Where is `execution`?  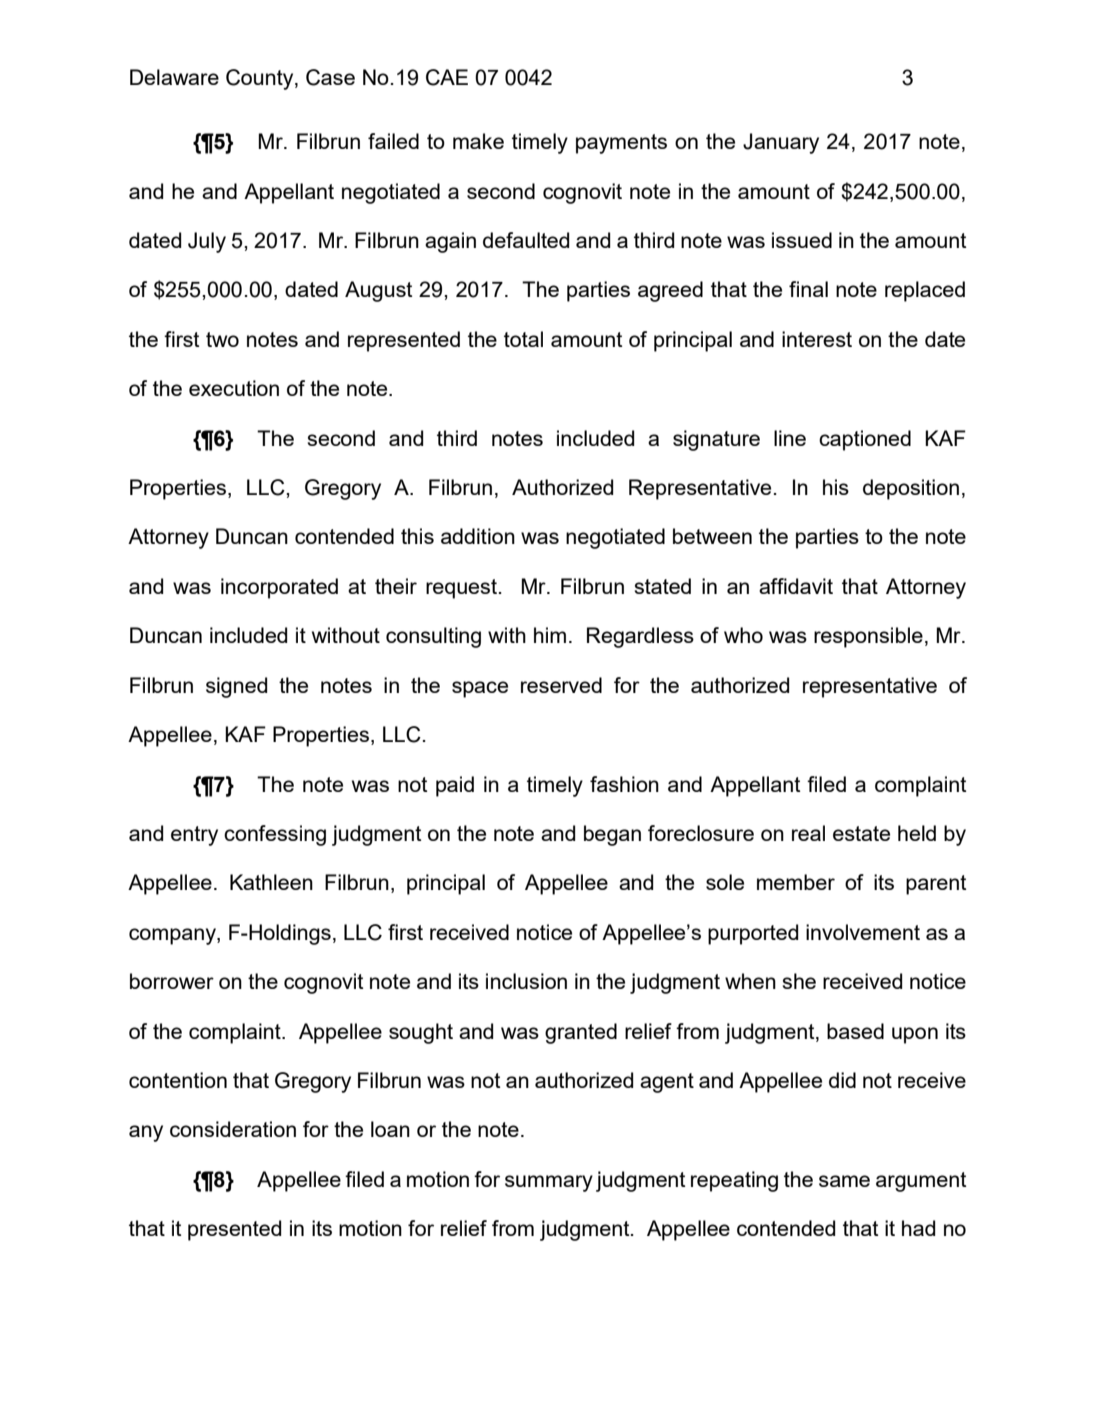
execution is located at coordinates (234, 388).
